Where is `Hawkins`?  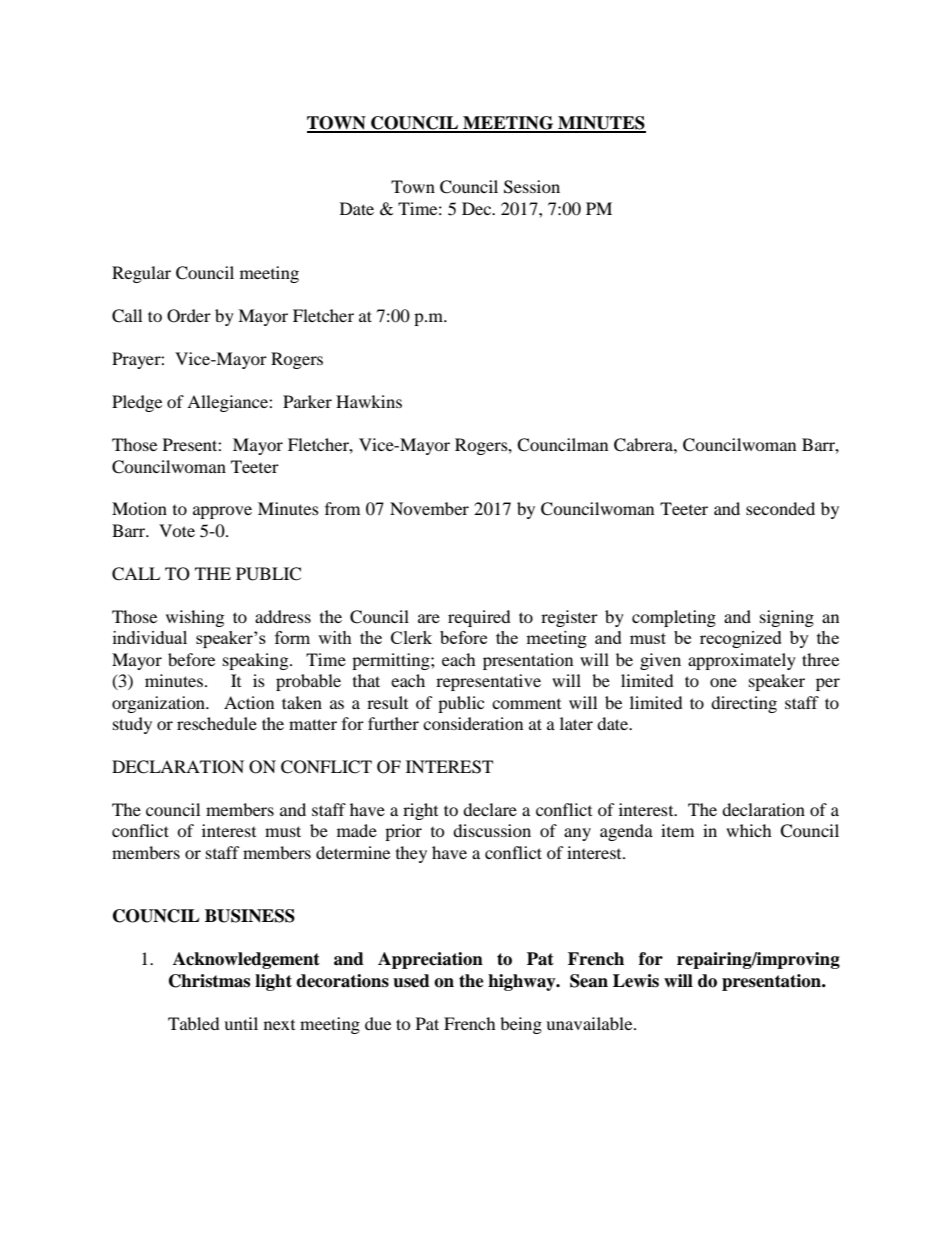 Hawkins is located at coordinates (369, 401).
